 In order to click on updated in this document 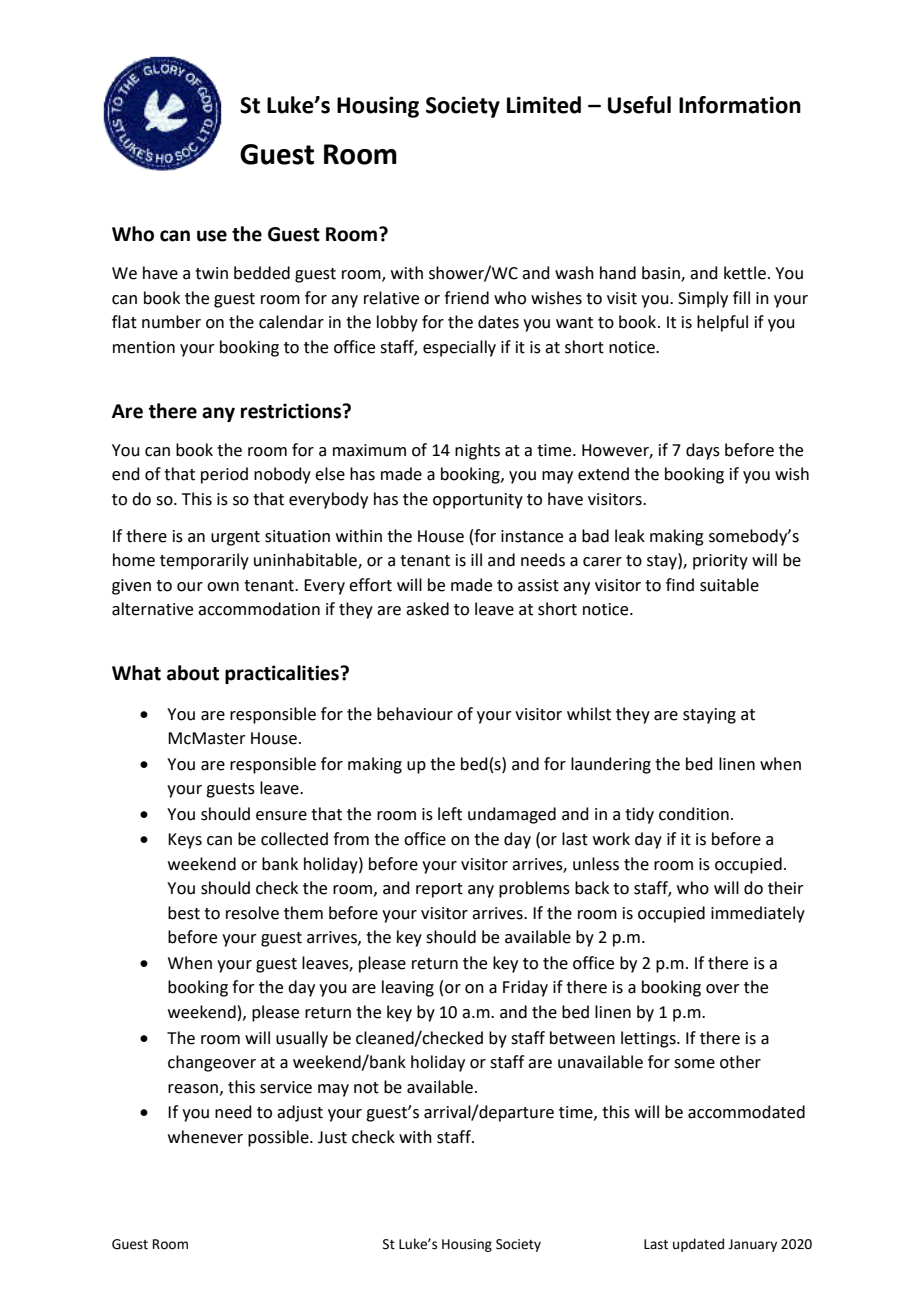, I will do `click(698, 1245)`.
